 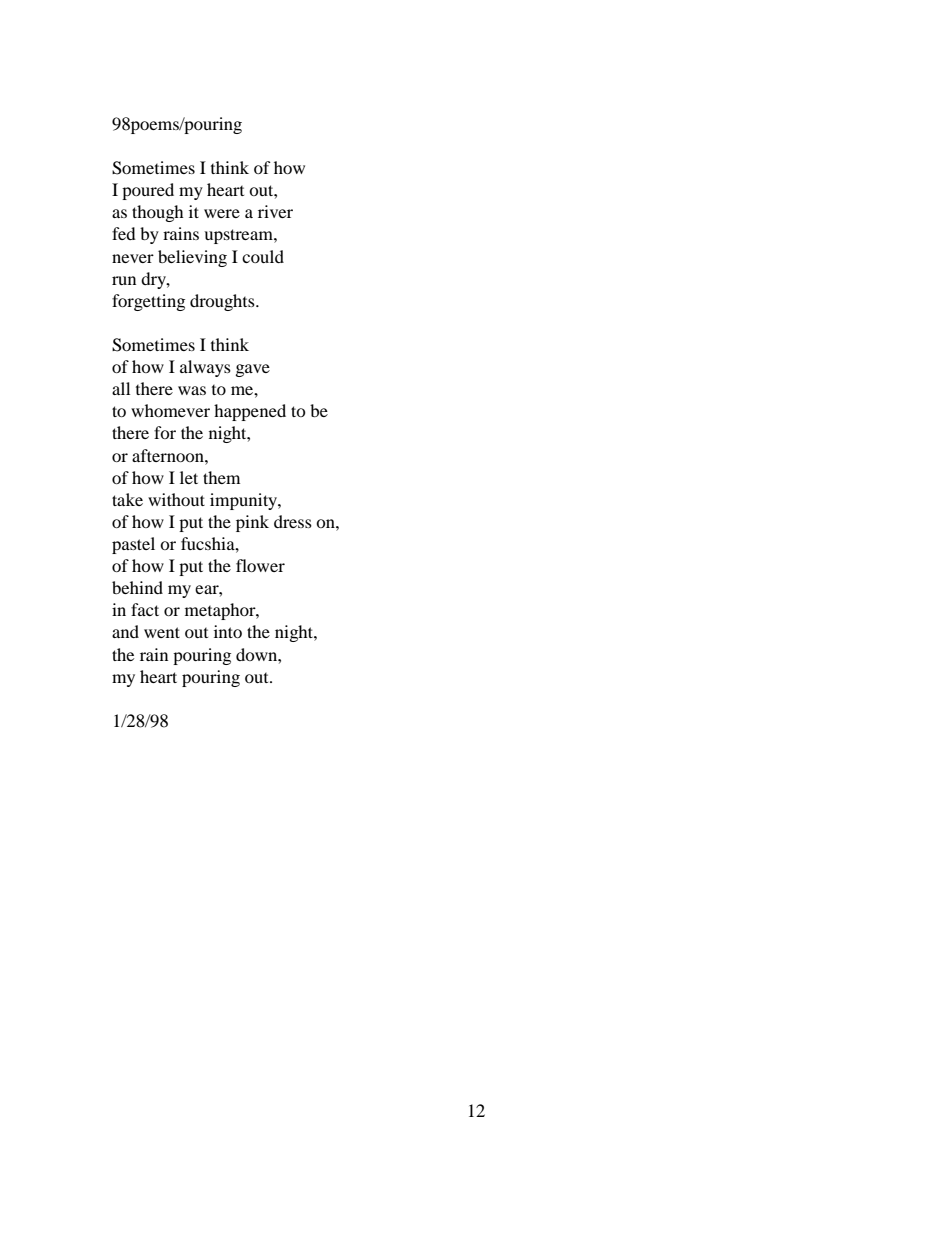 I want to click on was, so click(x=192, y=390).
